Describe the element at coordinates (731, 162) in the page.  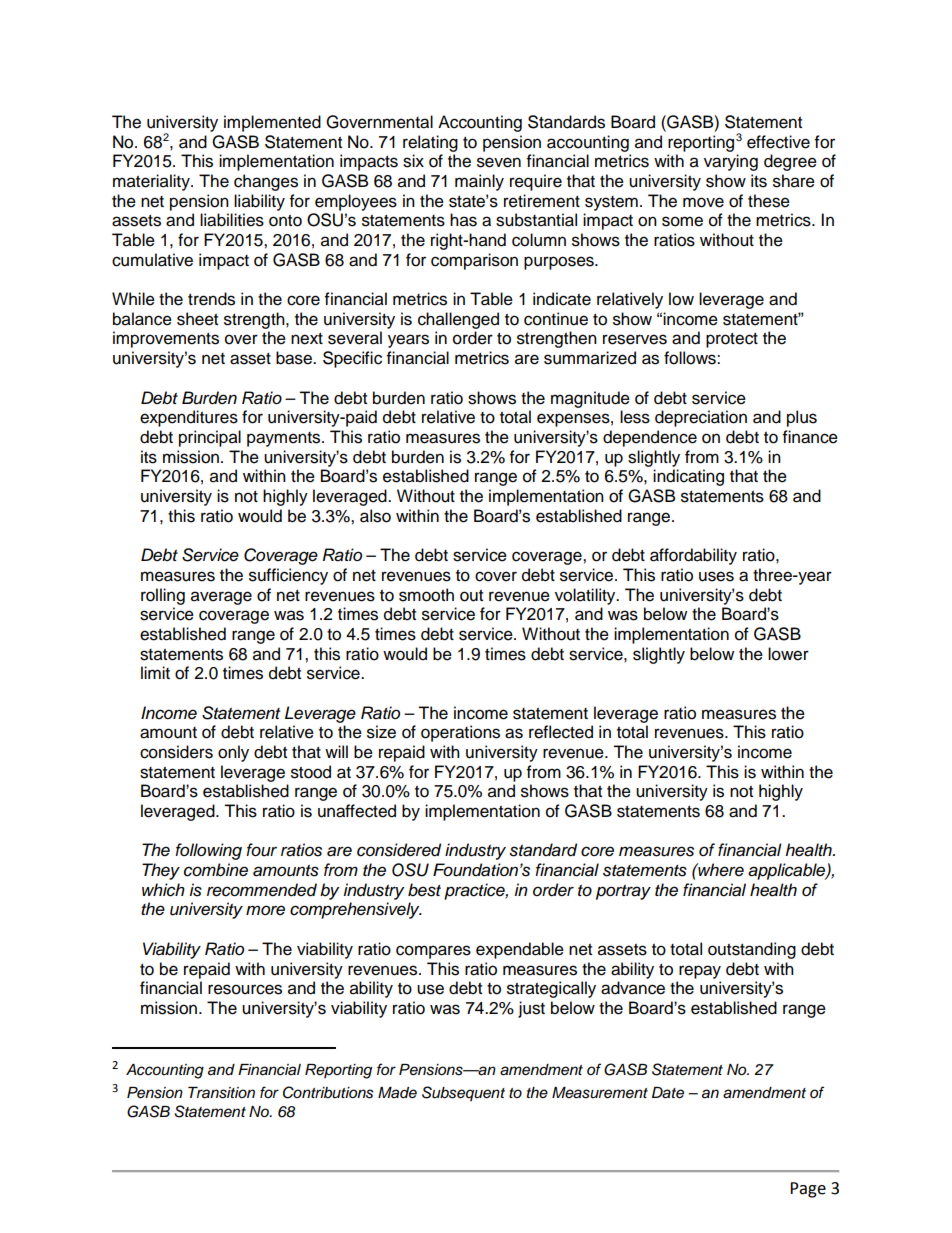
I see `varying` at that location.
